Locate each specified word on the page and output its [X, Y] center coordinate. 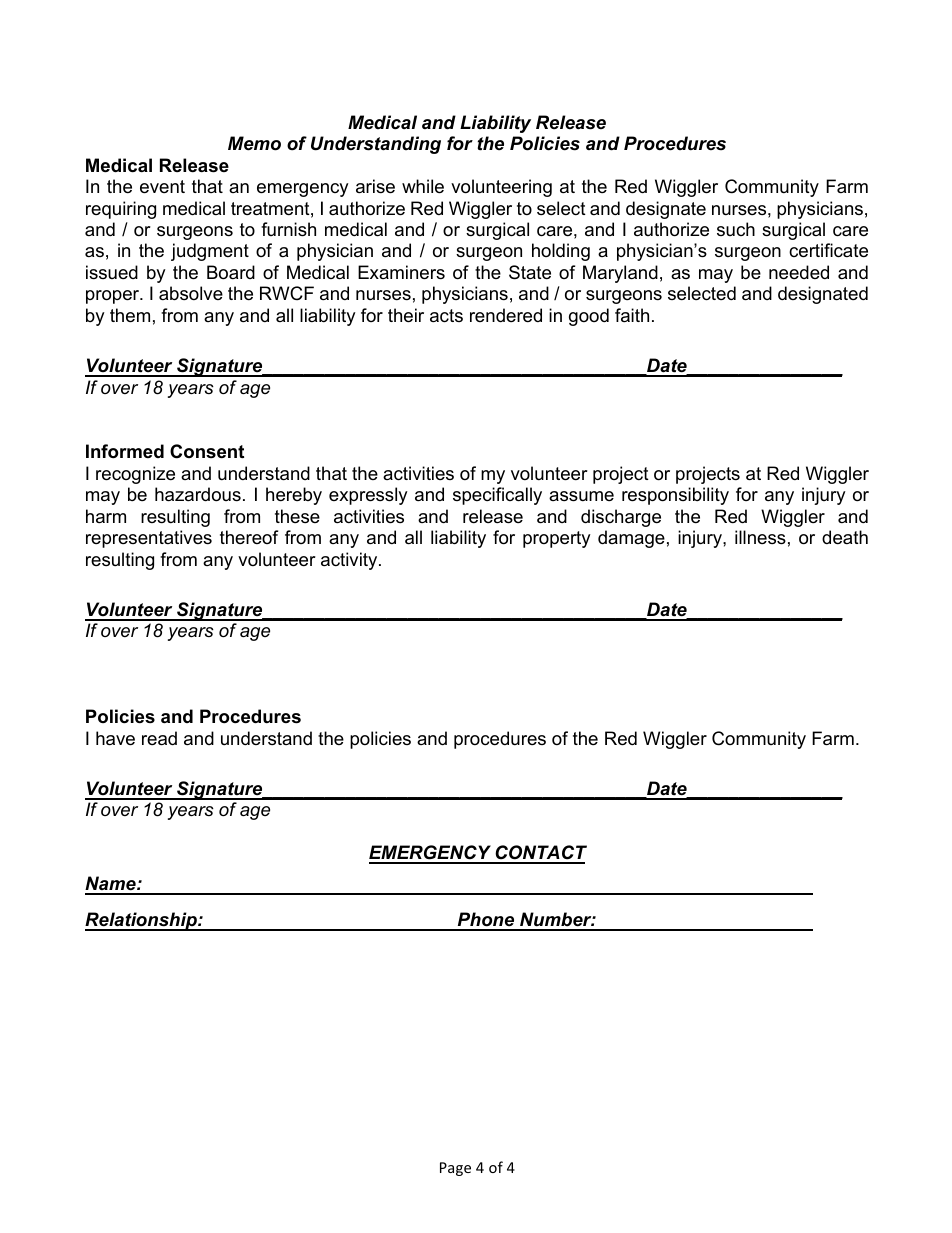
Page [455, 1169]
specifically [497, 496]
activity [350, 561]
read [159, 738]
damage [631, 539]
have [115, 738]
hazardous [198, 494]
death [845, 537]
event [162, 187]
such [736, 229]
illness [760, 537]
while [423, 186]
